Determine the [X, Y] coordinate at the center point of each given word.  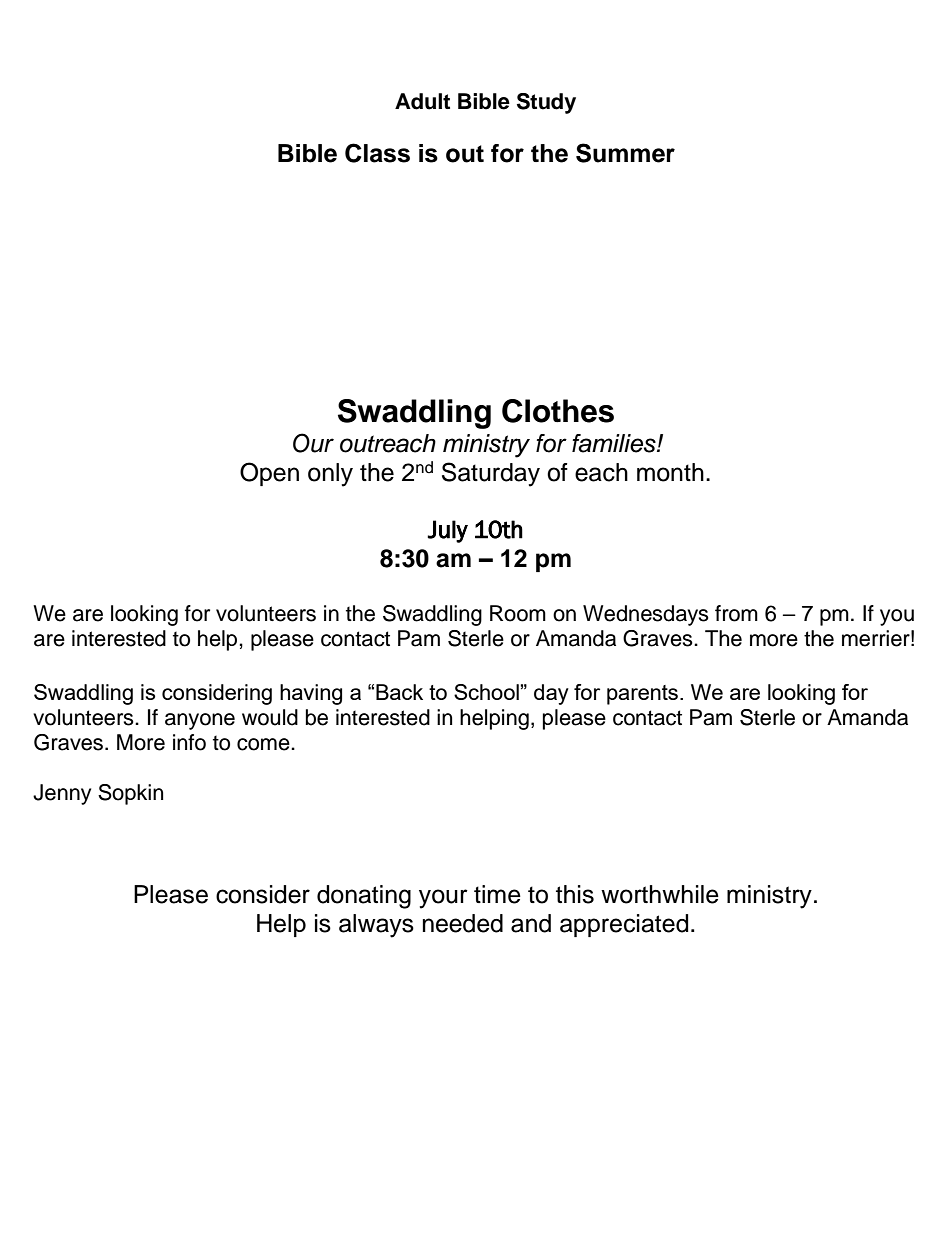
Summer [625, 153]
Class [377, 153]
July [447, 531]
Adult [422, 101]
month [670, 472]
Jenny [62, 794]
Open [269, 474]
